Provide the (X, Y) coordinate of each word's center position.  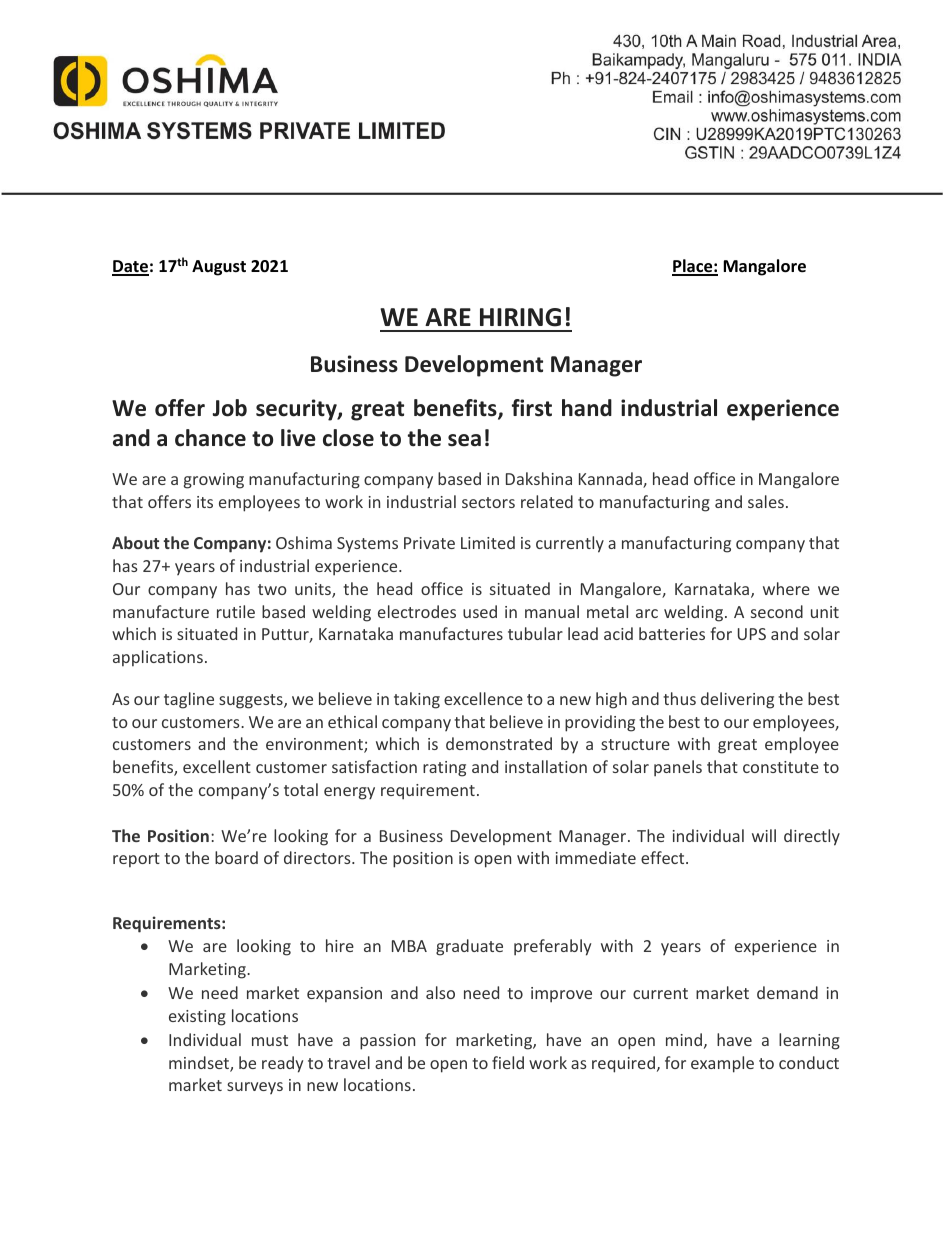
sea (464, 440)
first (532, 408)
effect (664, 857)
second (777, 611)
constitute (781, 767)
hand (587, 408)
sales (766, 501)
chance (210, 438)
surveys (255, 1088)
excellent (217, 766)
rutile (236, 611)
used (480, 611)
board (236, 857)
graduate (469, 947)
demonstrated (499, 743)
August (219, 268)
